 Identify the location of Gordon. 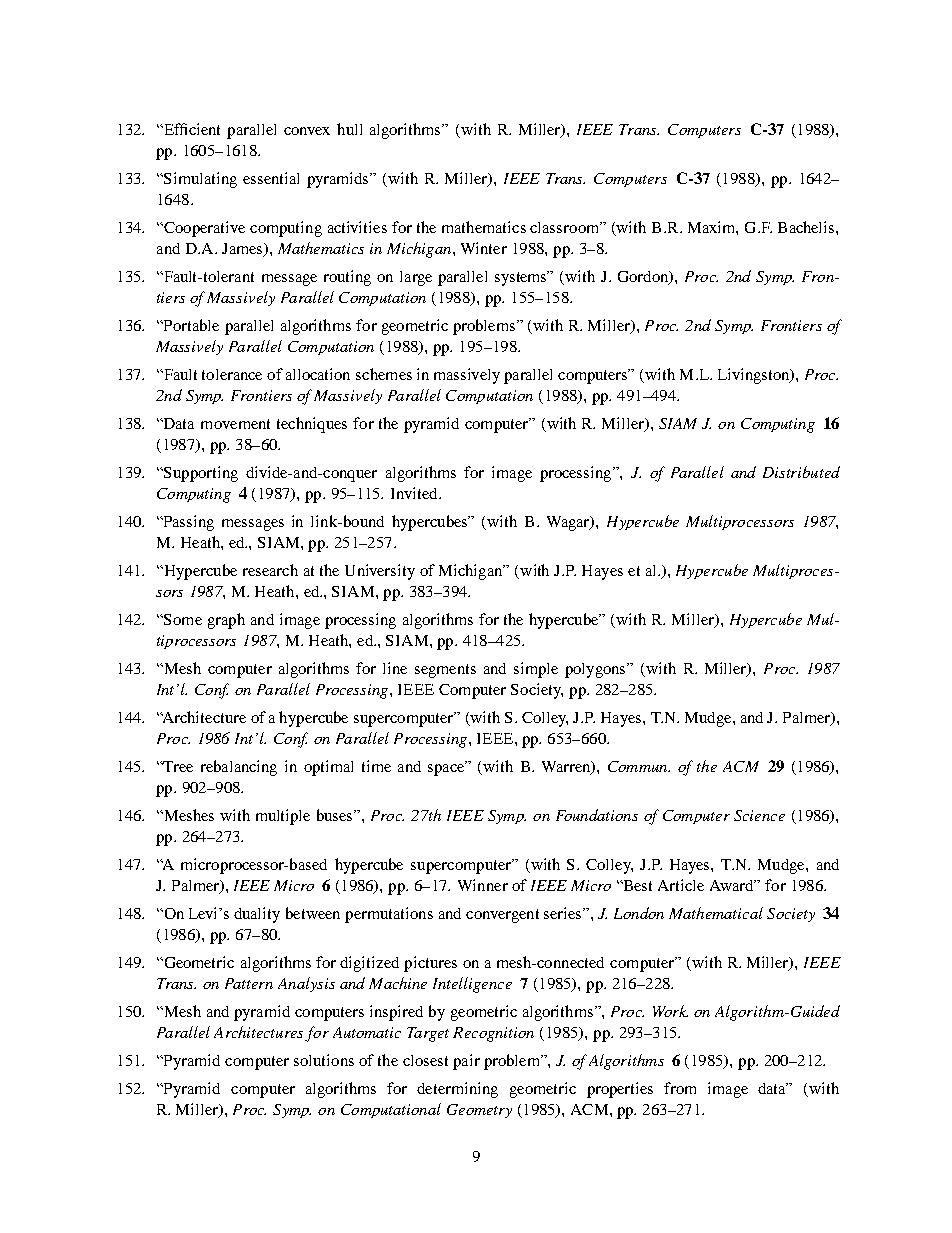
(644, 278).
